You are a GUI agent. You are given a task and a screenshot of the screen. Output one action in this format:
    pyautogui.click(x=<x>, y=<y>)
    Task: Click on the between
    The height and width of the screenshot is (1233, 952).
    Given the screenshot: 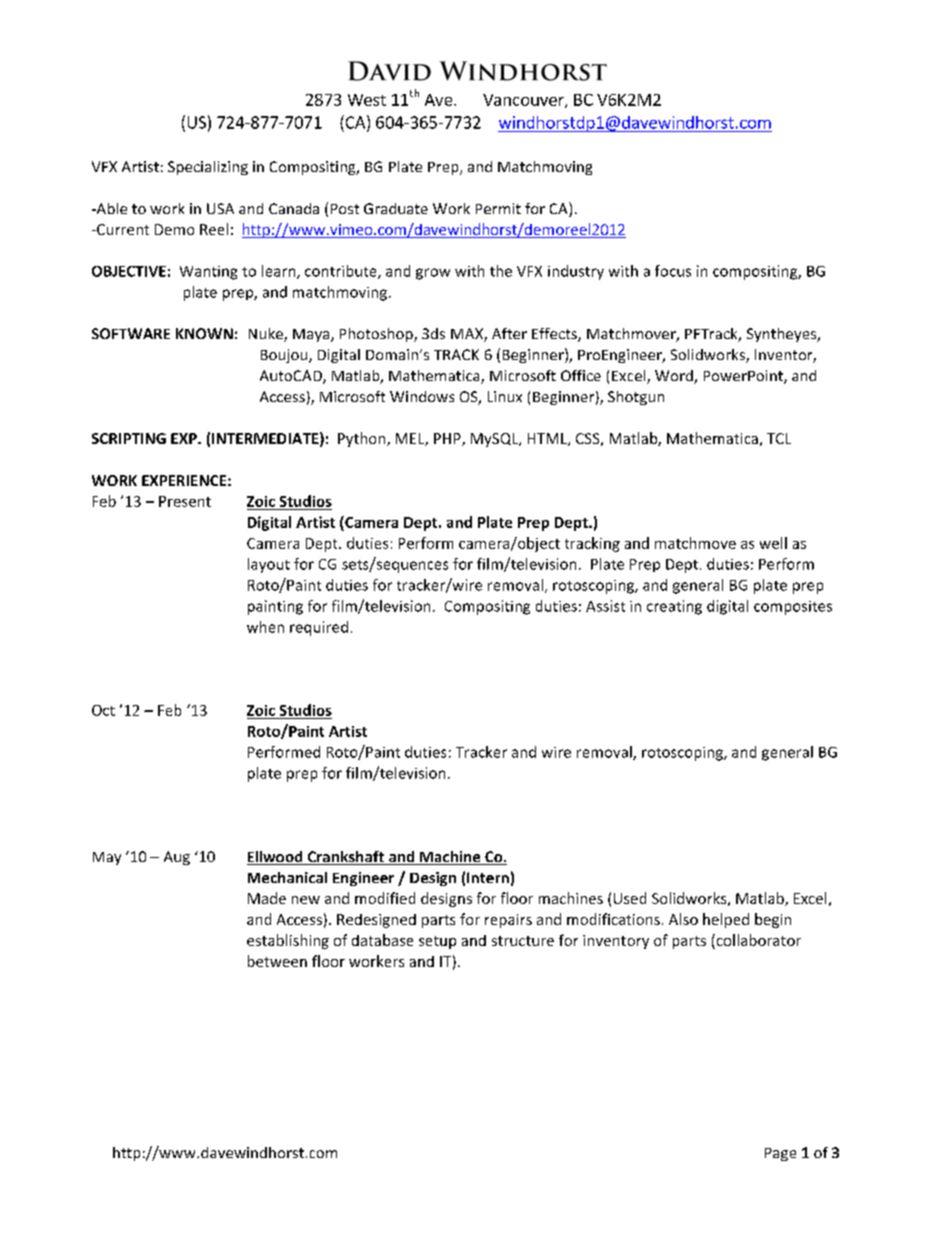 What is the action you would take?
    pyautogui.click(x=277, y=961)
